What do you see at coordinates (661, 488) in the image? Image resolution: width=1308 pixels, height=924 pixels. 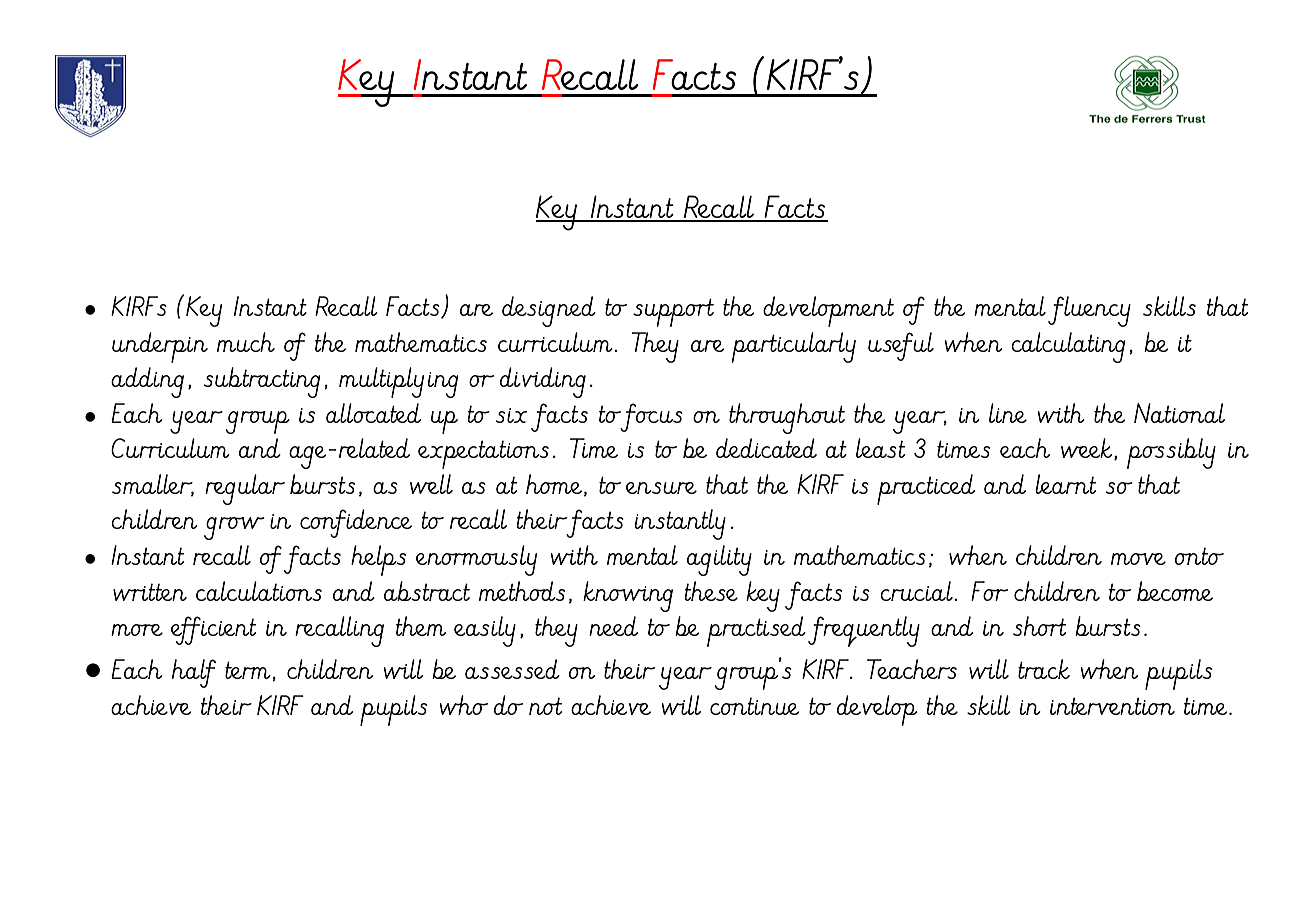 I see `ensure` at bounding box center [661, 488].
